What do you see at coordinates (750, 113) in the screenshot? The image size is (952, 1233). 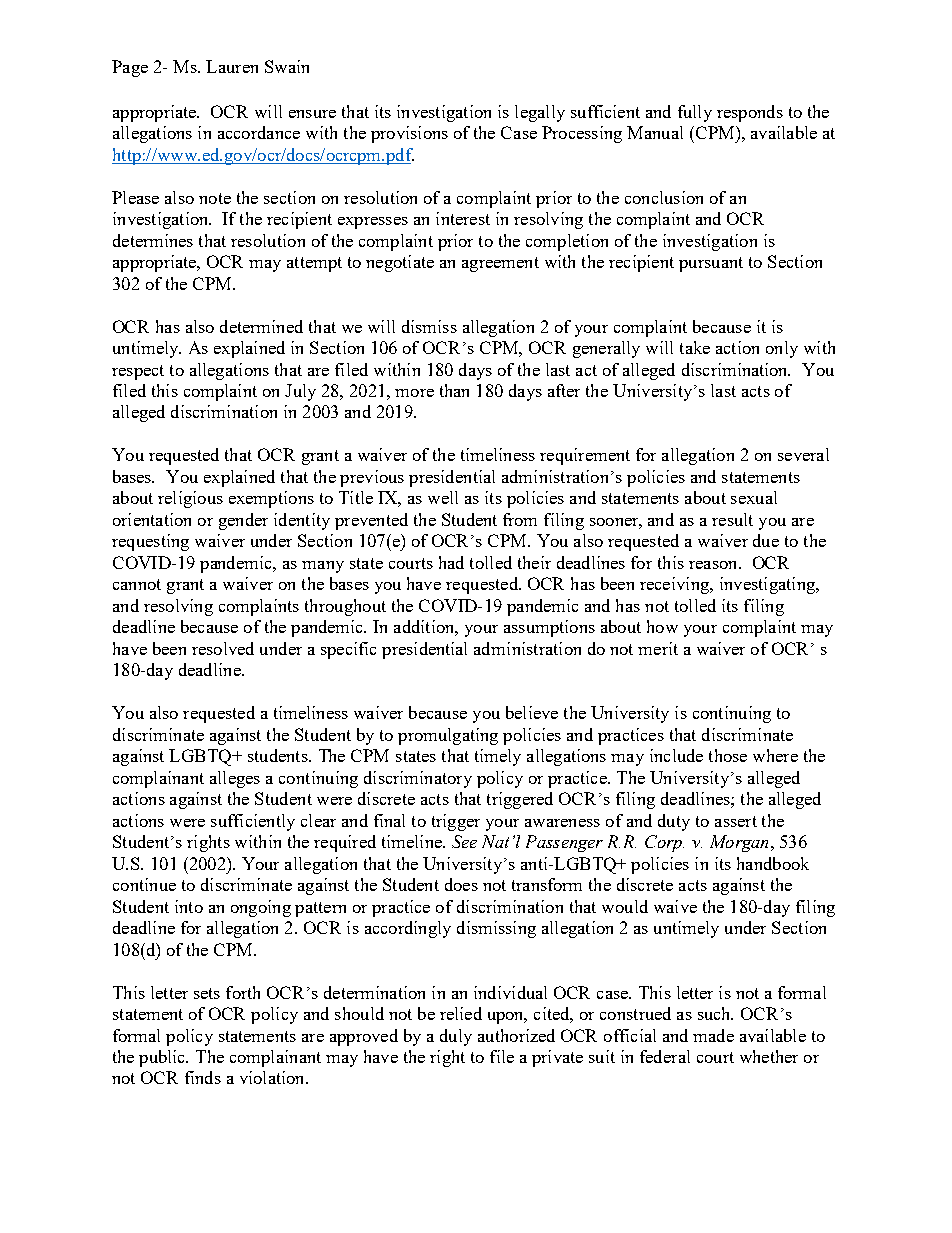 I see `responds` at bounding box center [750, 113].
